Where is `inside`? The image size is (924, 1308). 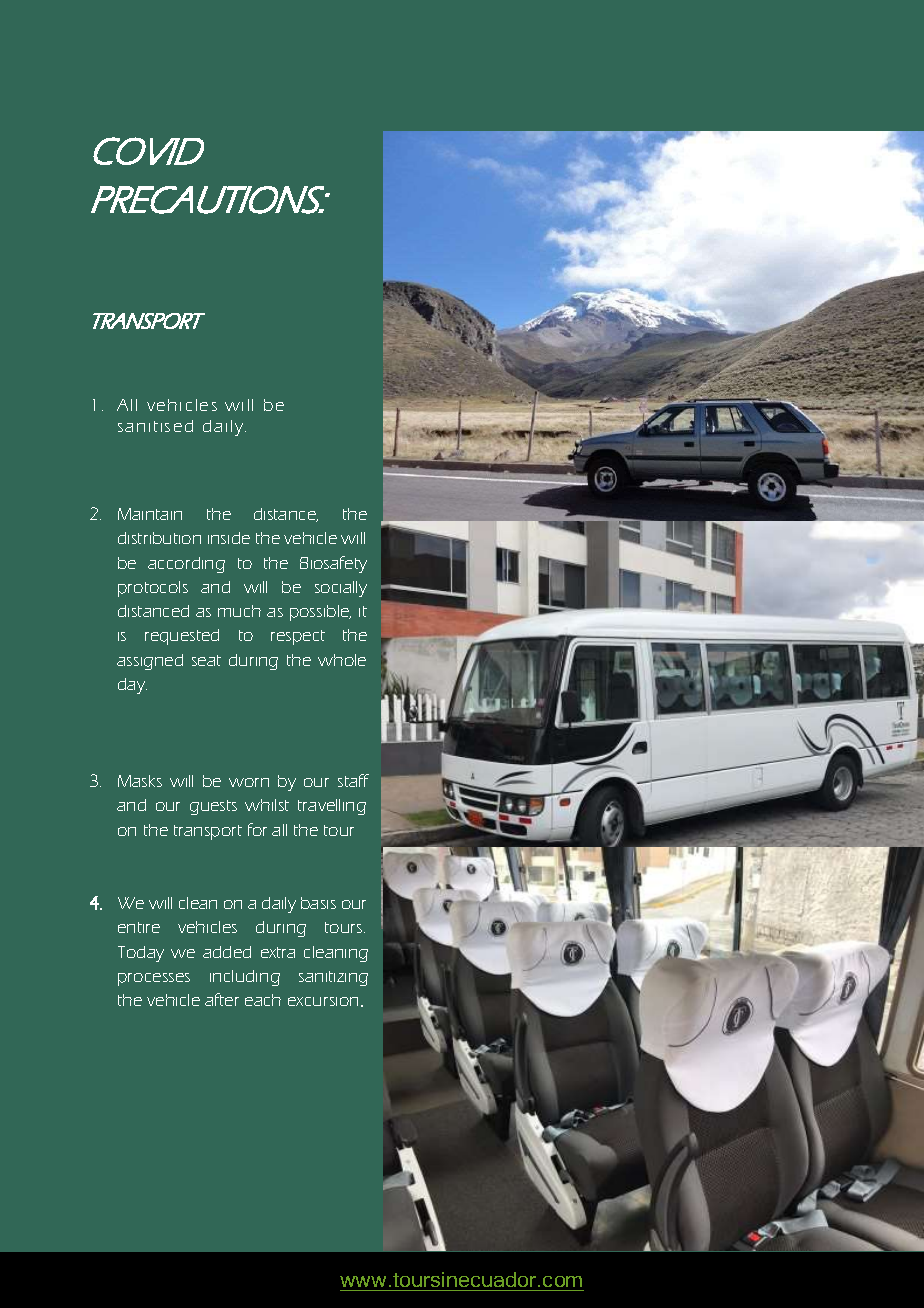
inside is located at coordinates (229, 538).
